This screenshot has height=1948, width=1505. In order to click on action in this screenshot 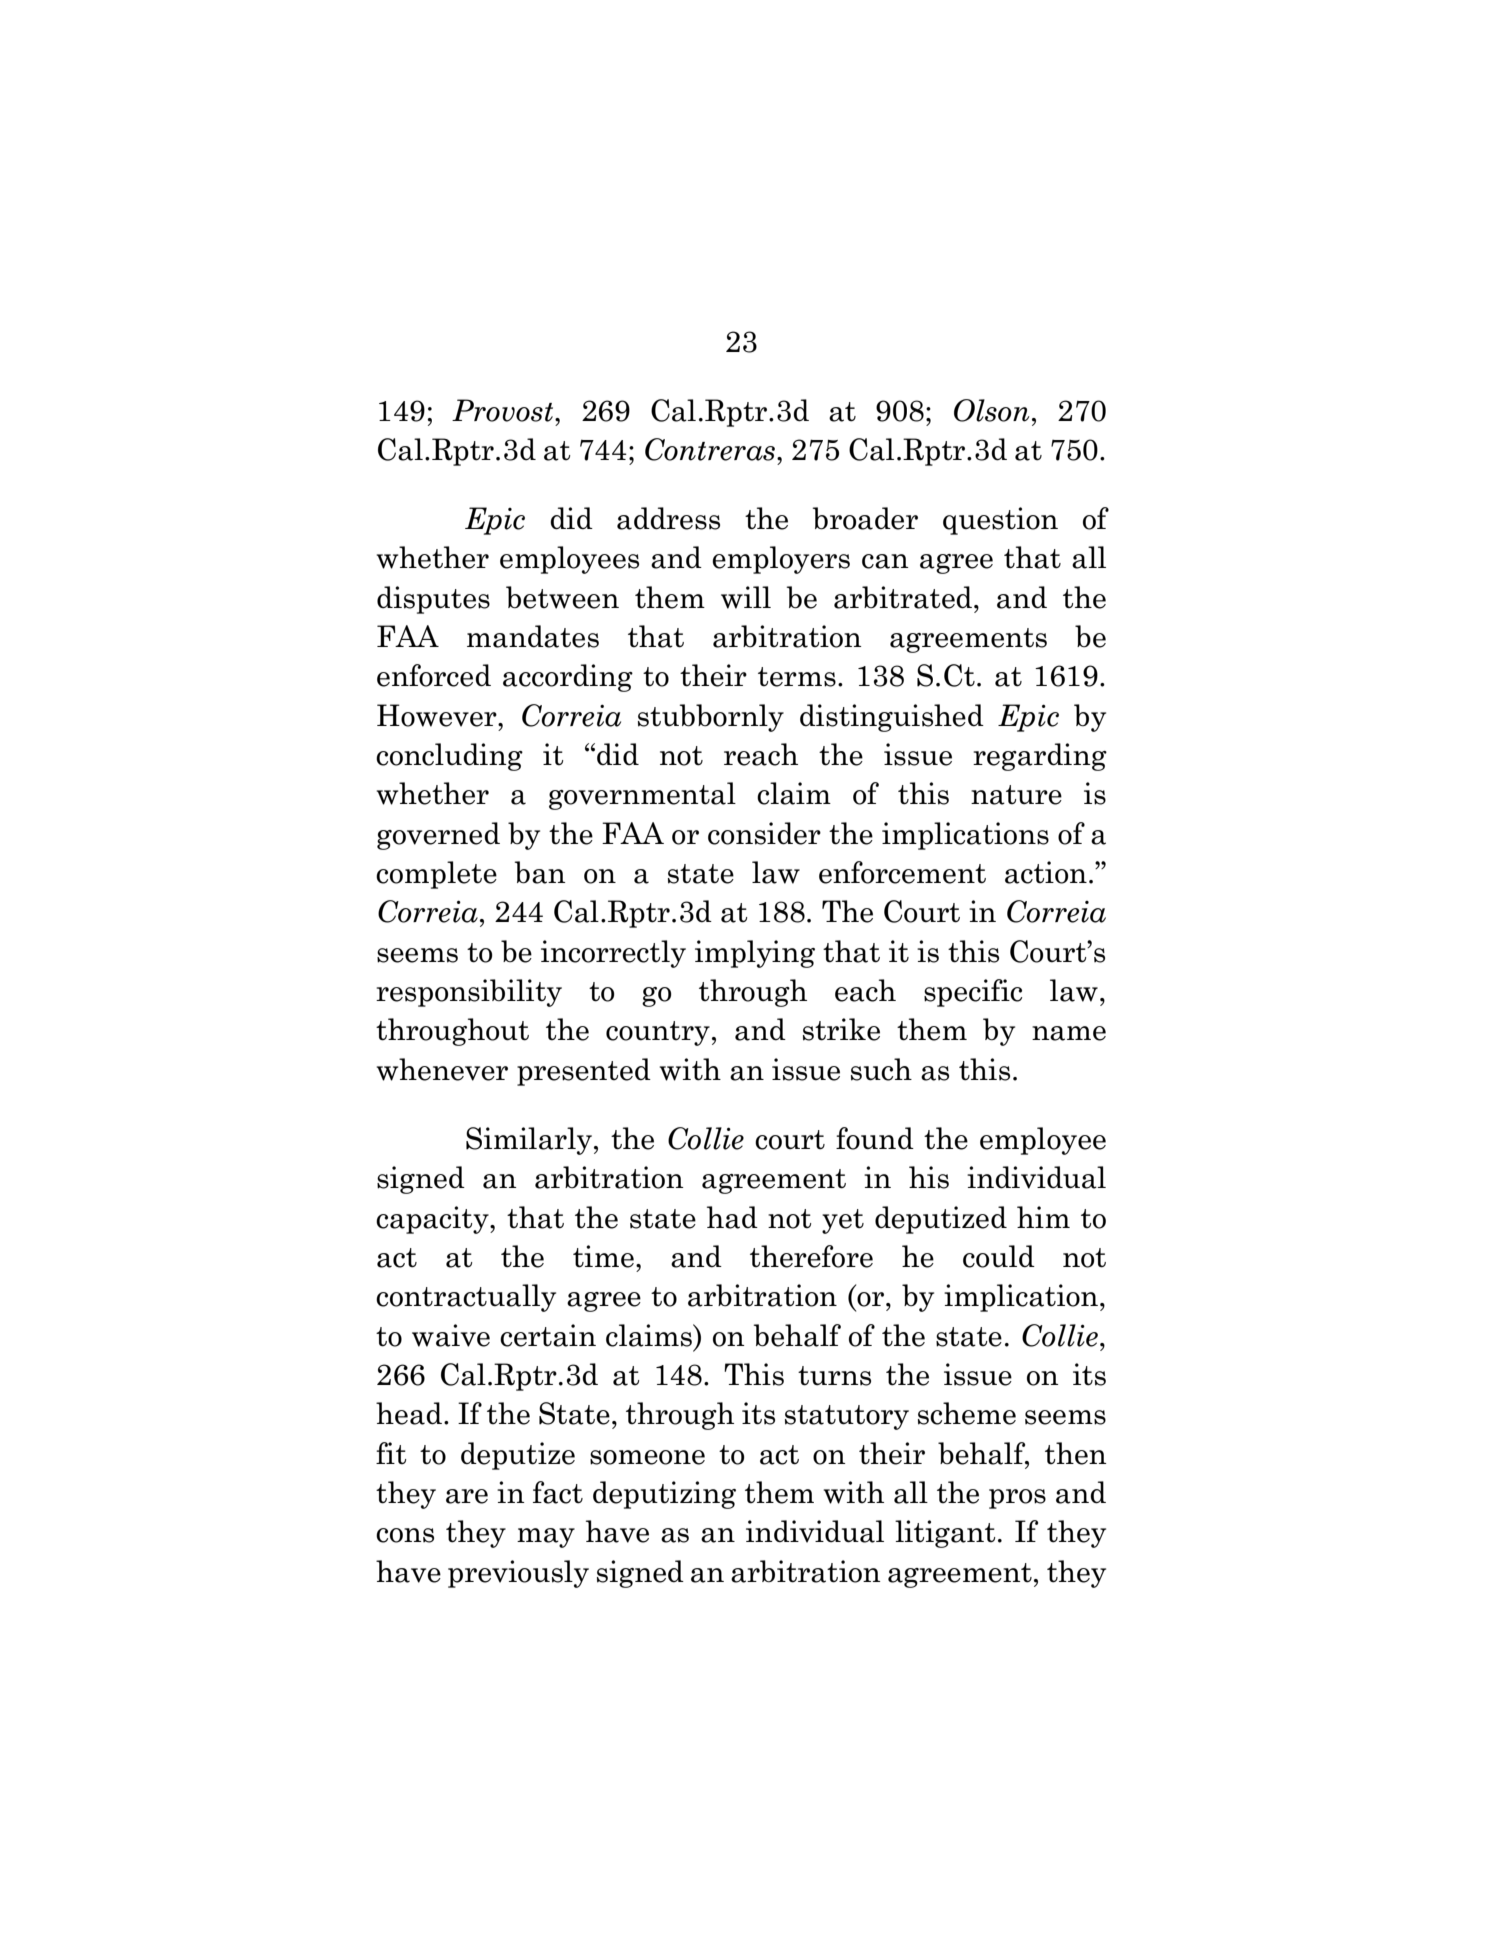, I will do `click(1046, 872)`.
